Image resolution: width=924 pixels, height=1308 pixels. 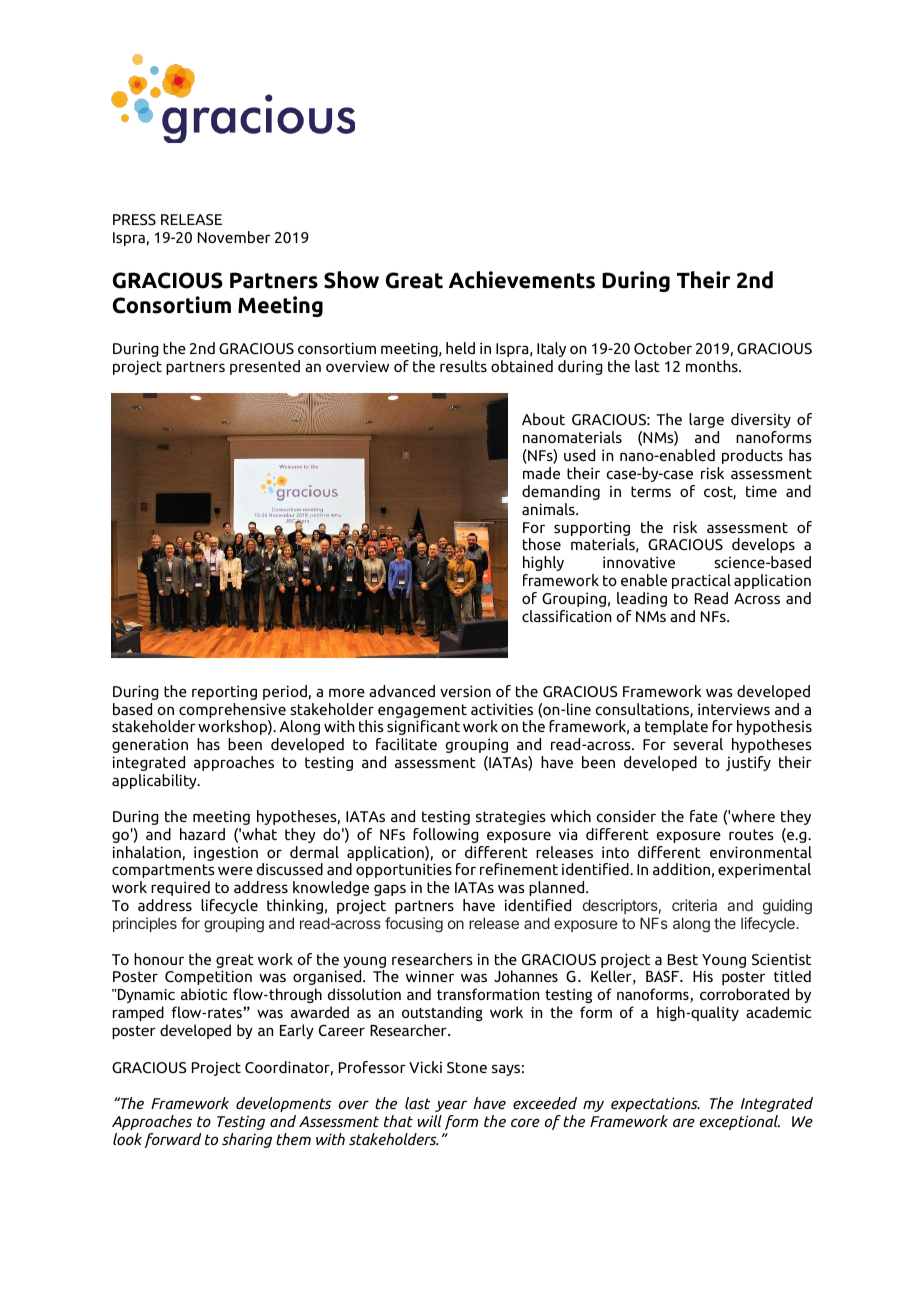 I want to click on focusing, so click(x=414, y=925).
